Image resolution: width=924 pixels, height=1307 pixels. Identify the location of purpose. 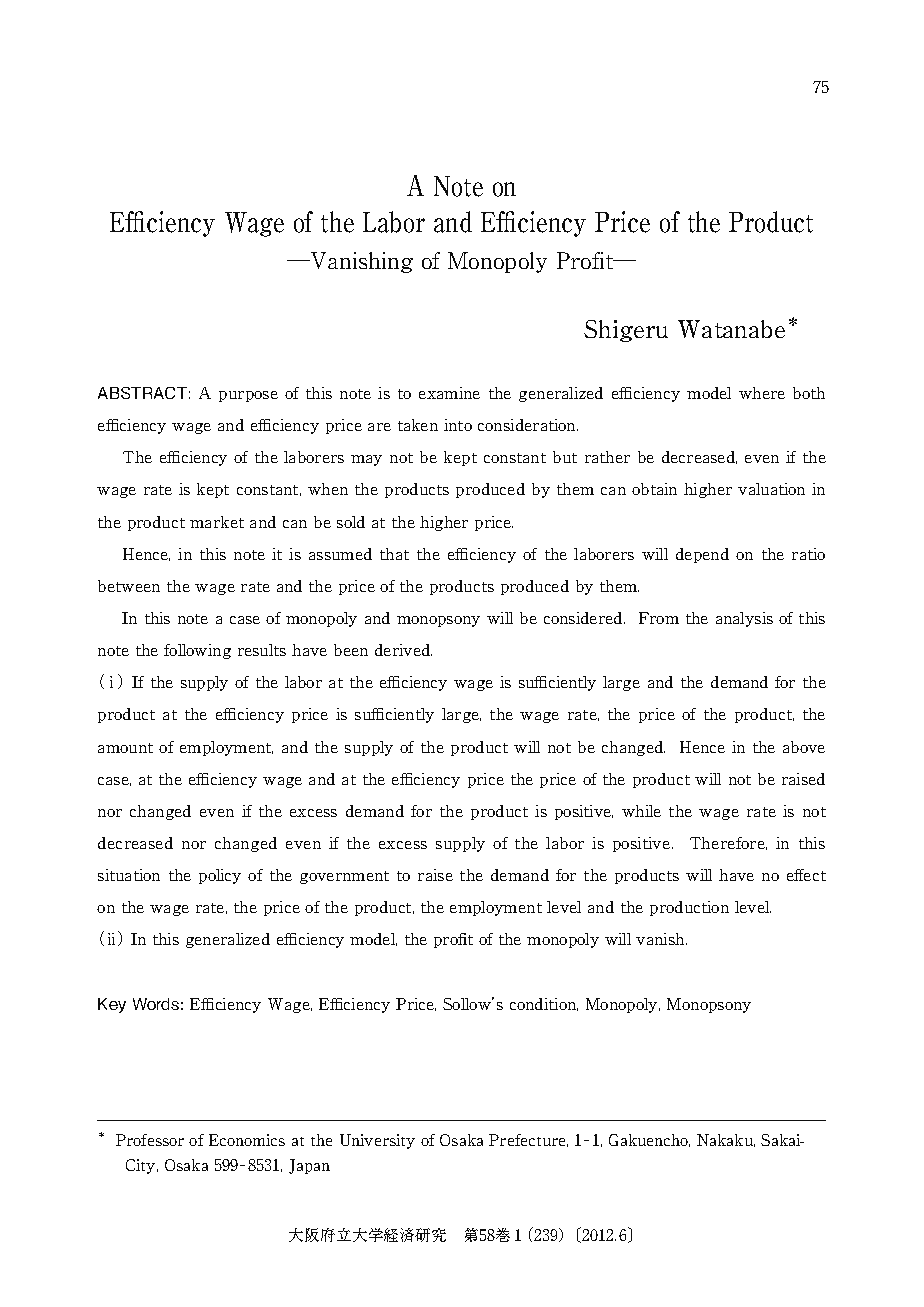
(248, 396).
